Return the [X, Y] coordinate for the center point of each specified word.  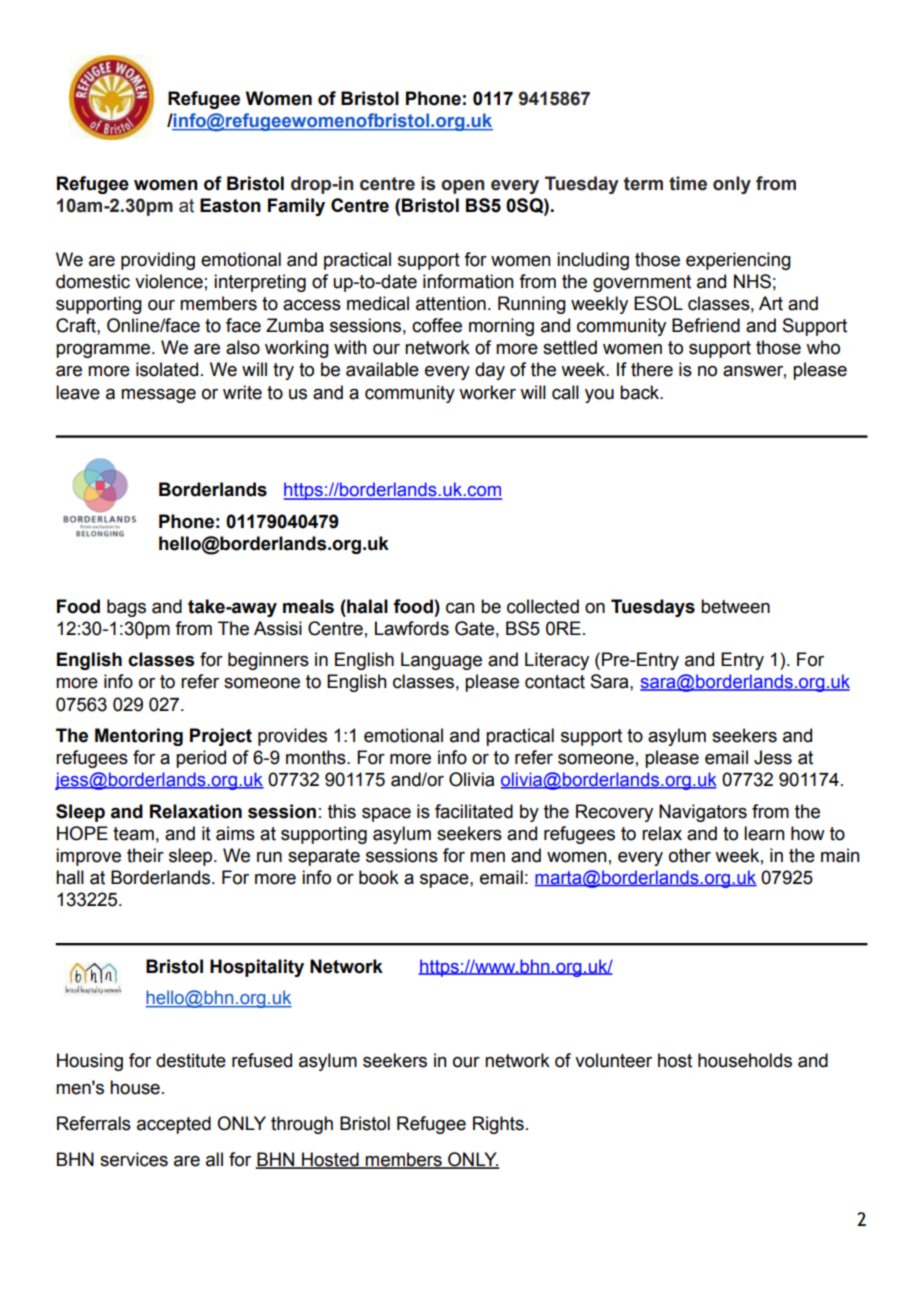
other [690, 855]
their [145, 855]
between [735, 606]
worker [487, 392]
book [379, 877]
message [158, 395]
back [641, 392]
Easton [230, 205]
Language [441, 661]
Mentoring [139, 737]
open [462, 187]
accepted [174, 1125]
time [688, 183]
